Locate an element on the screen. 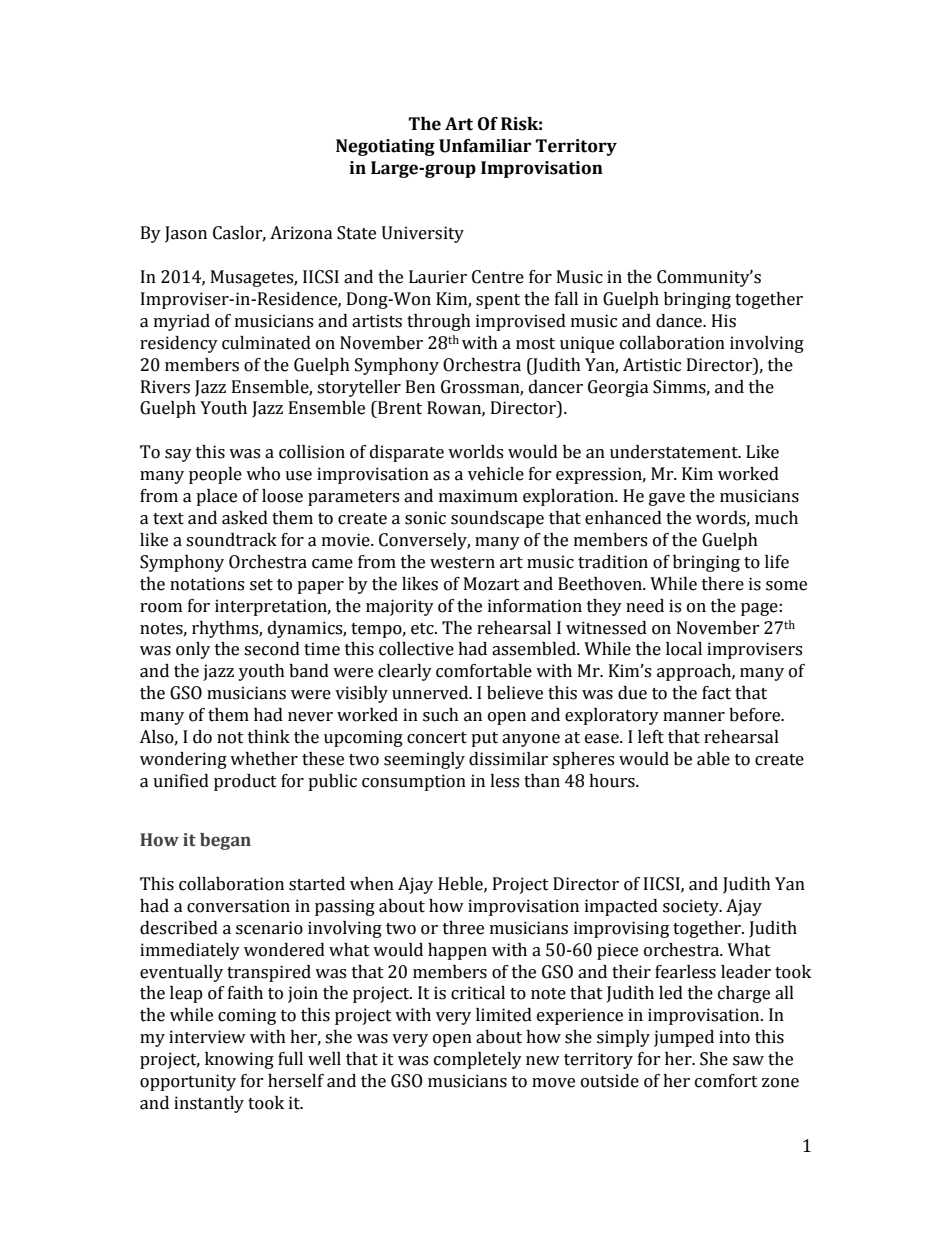  fall is located at coordinates (566, 299).
